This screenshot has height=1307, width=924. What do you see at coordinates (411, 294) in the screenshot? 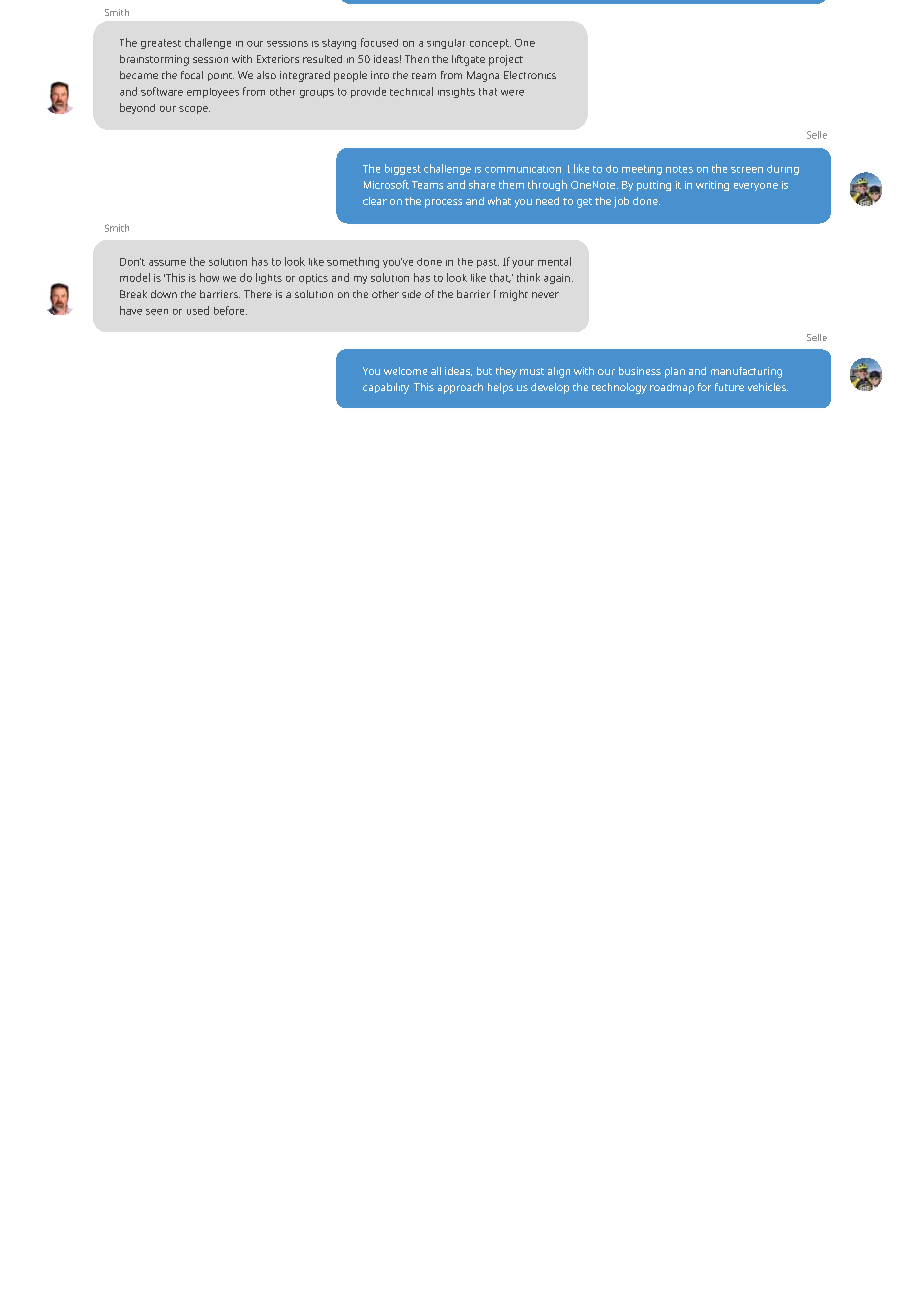
I see `side` at bounding box center [411, 294].
